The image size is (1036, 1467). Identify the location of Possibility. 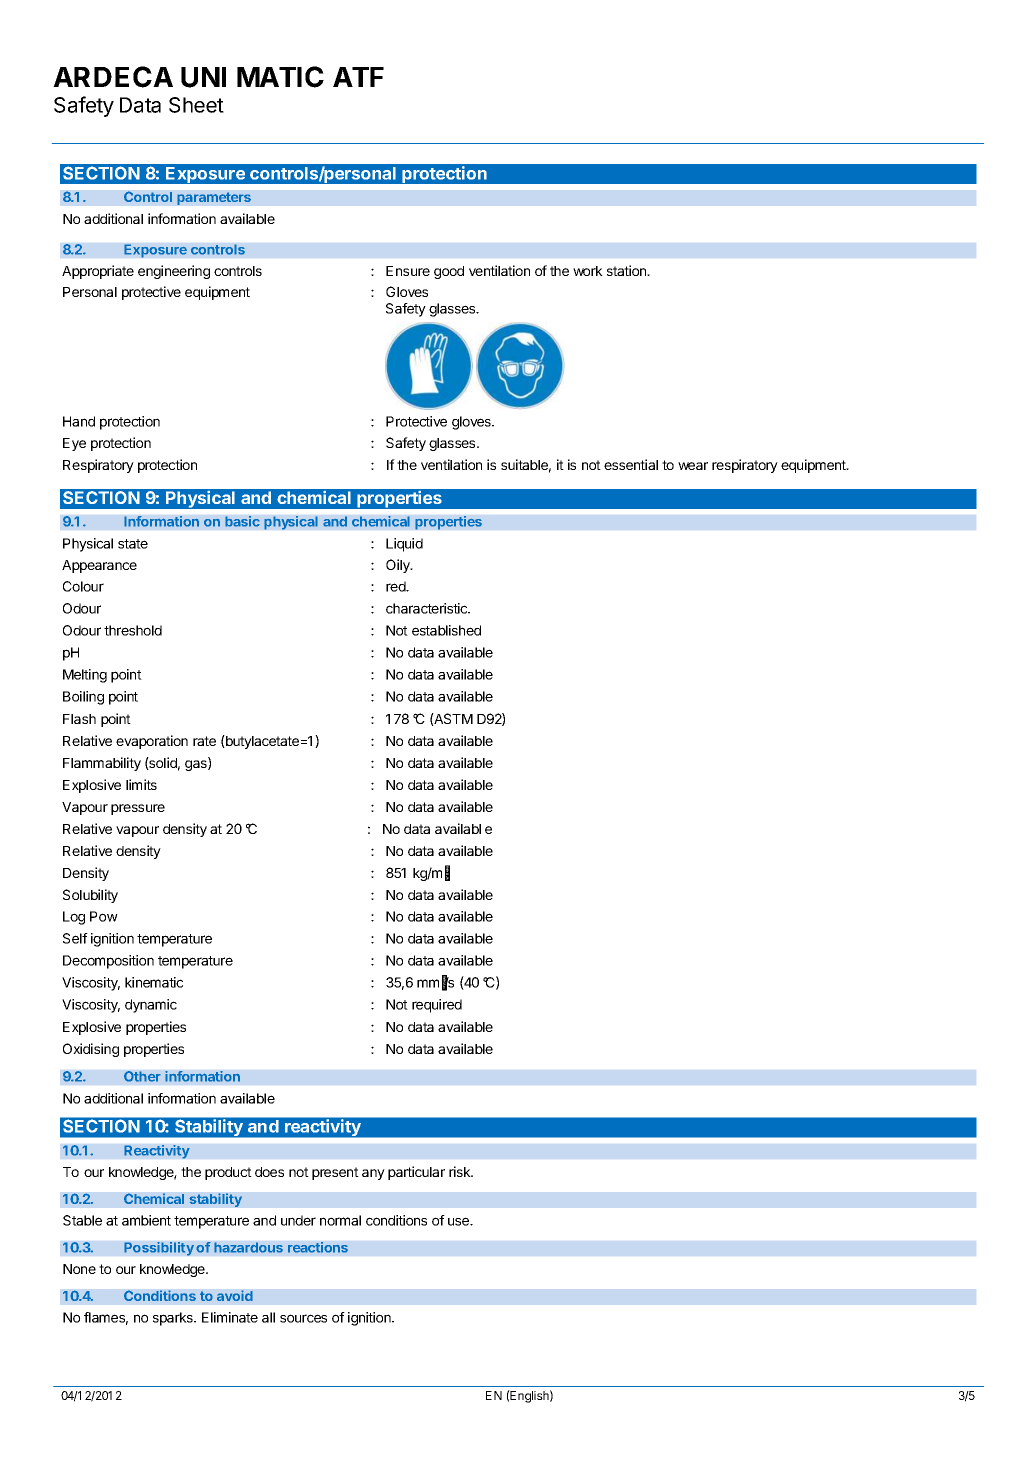
(159, 1249).
